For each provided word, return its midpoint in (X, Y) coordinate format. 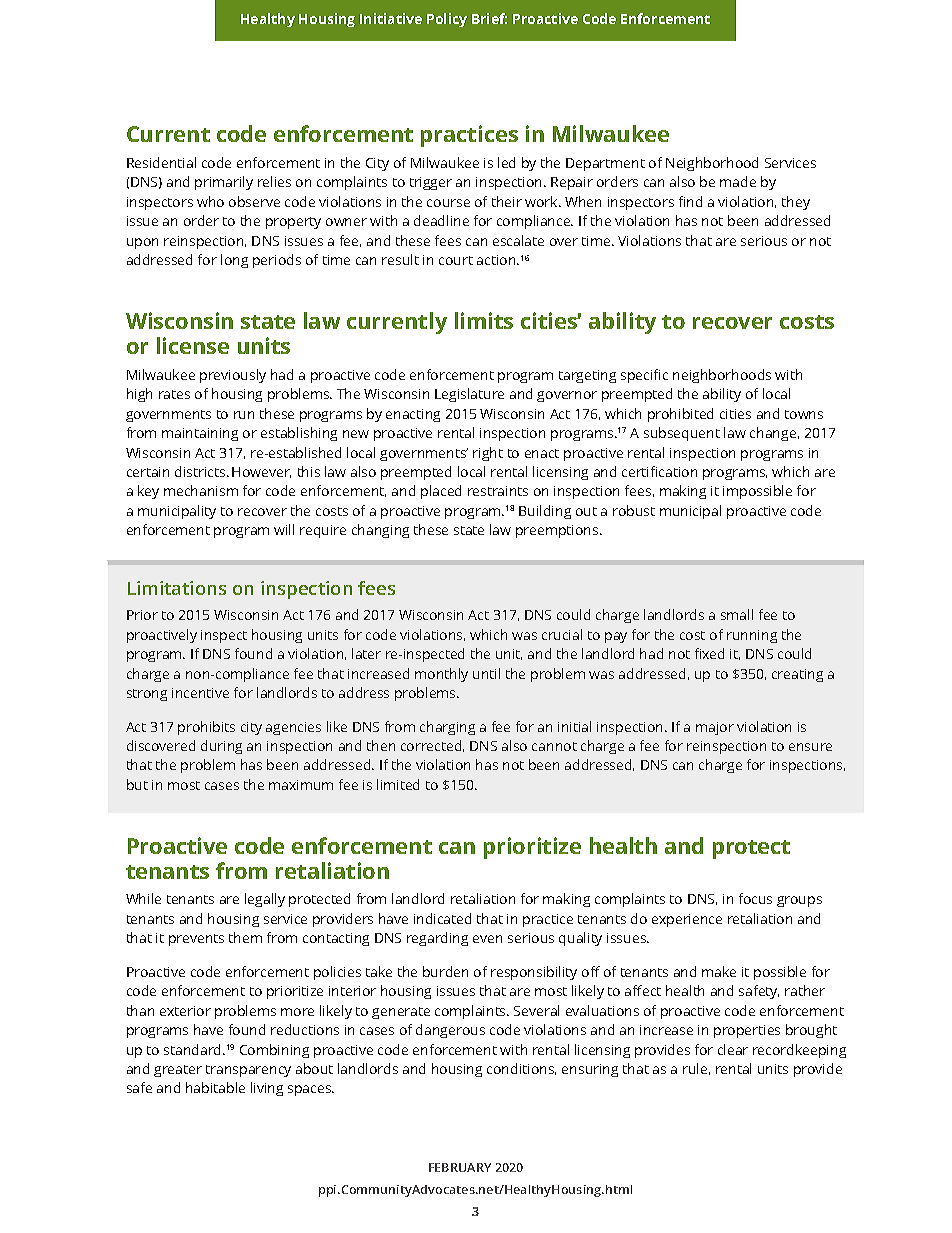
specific (644, 376)
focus (755, 898)
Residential (161, 162)
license (193, 345)
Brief (489, 18)
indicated (442, 918)
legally (265, 900)
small (737, 614)
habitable (215, 1087)
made (738, 181)
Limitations (177, 588)
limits (484, 320)
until (486, 673)
